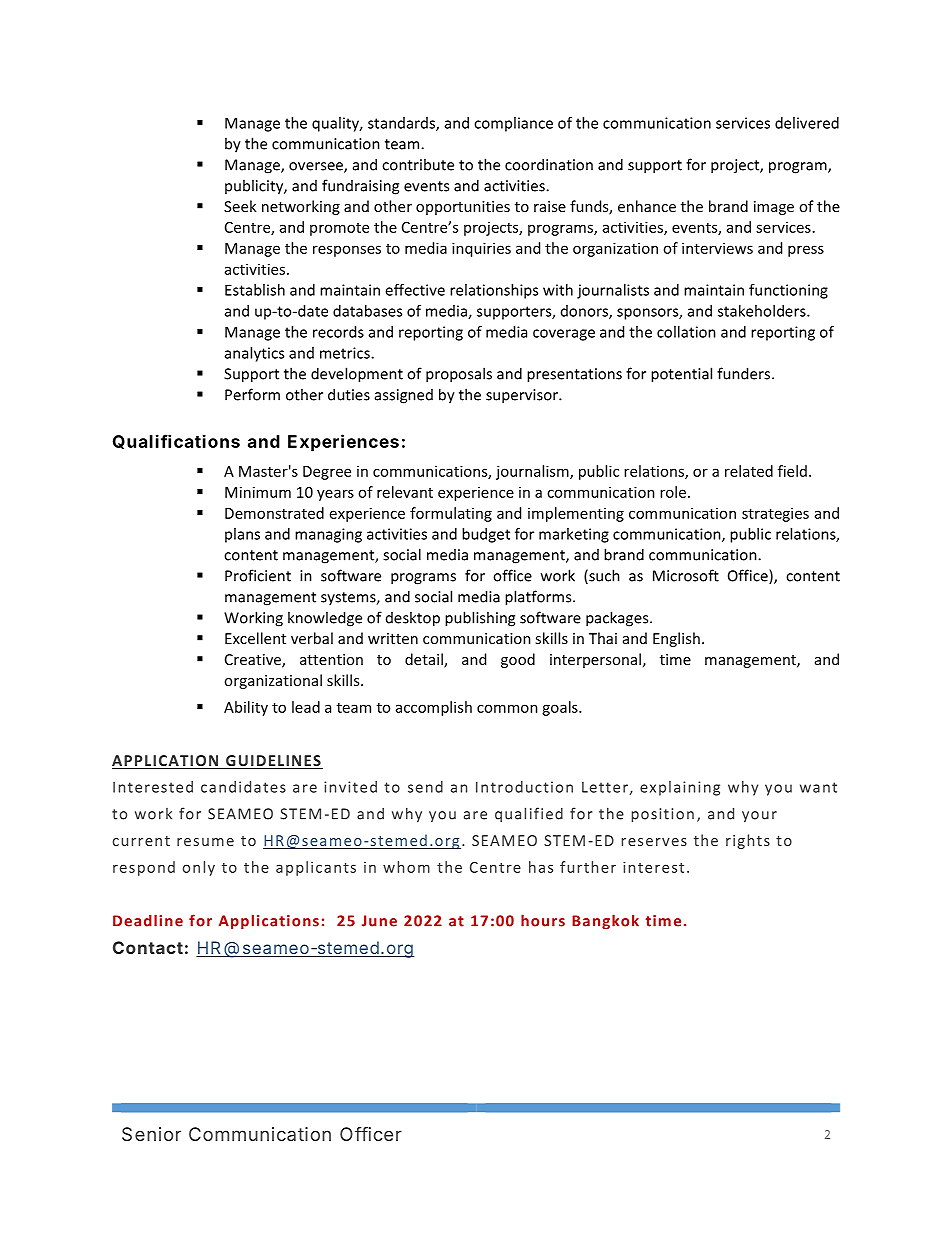  Describe the element at coordinates (480, 619) in the screenshot. I see `publishing` at that location.
